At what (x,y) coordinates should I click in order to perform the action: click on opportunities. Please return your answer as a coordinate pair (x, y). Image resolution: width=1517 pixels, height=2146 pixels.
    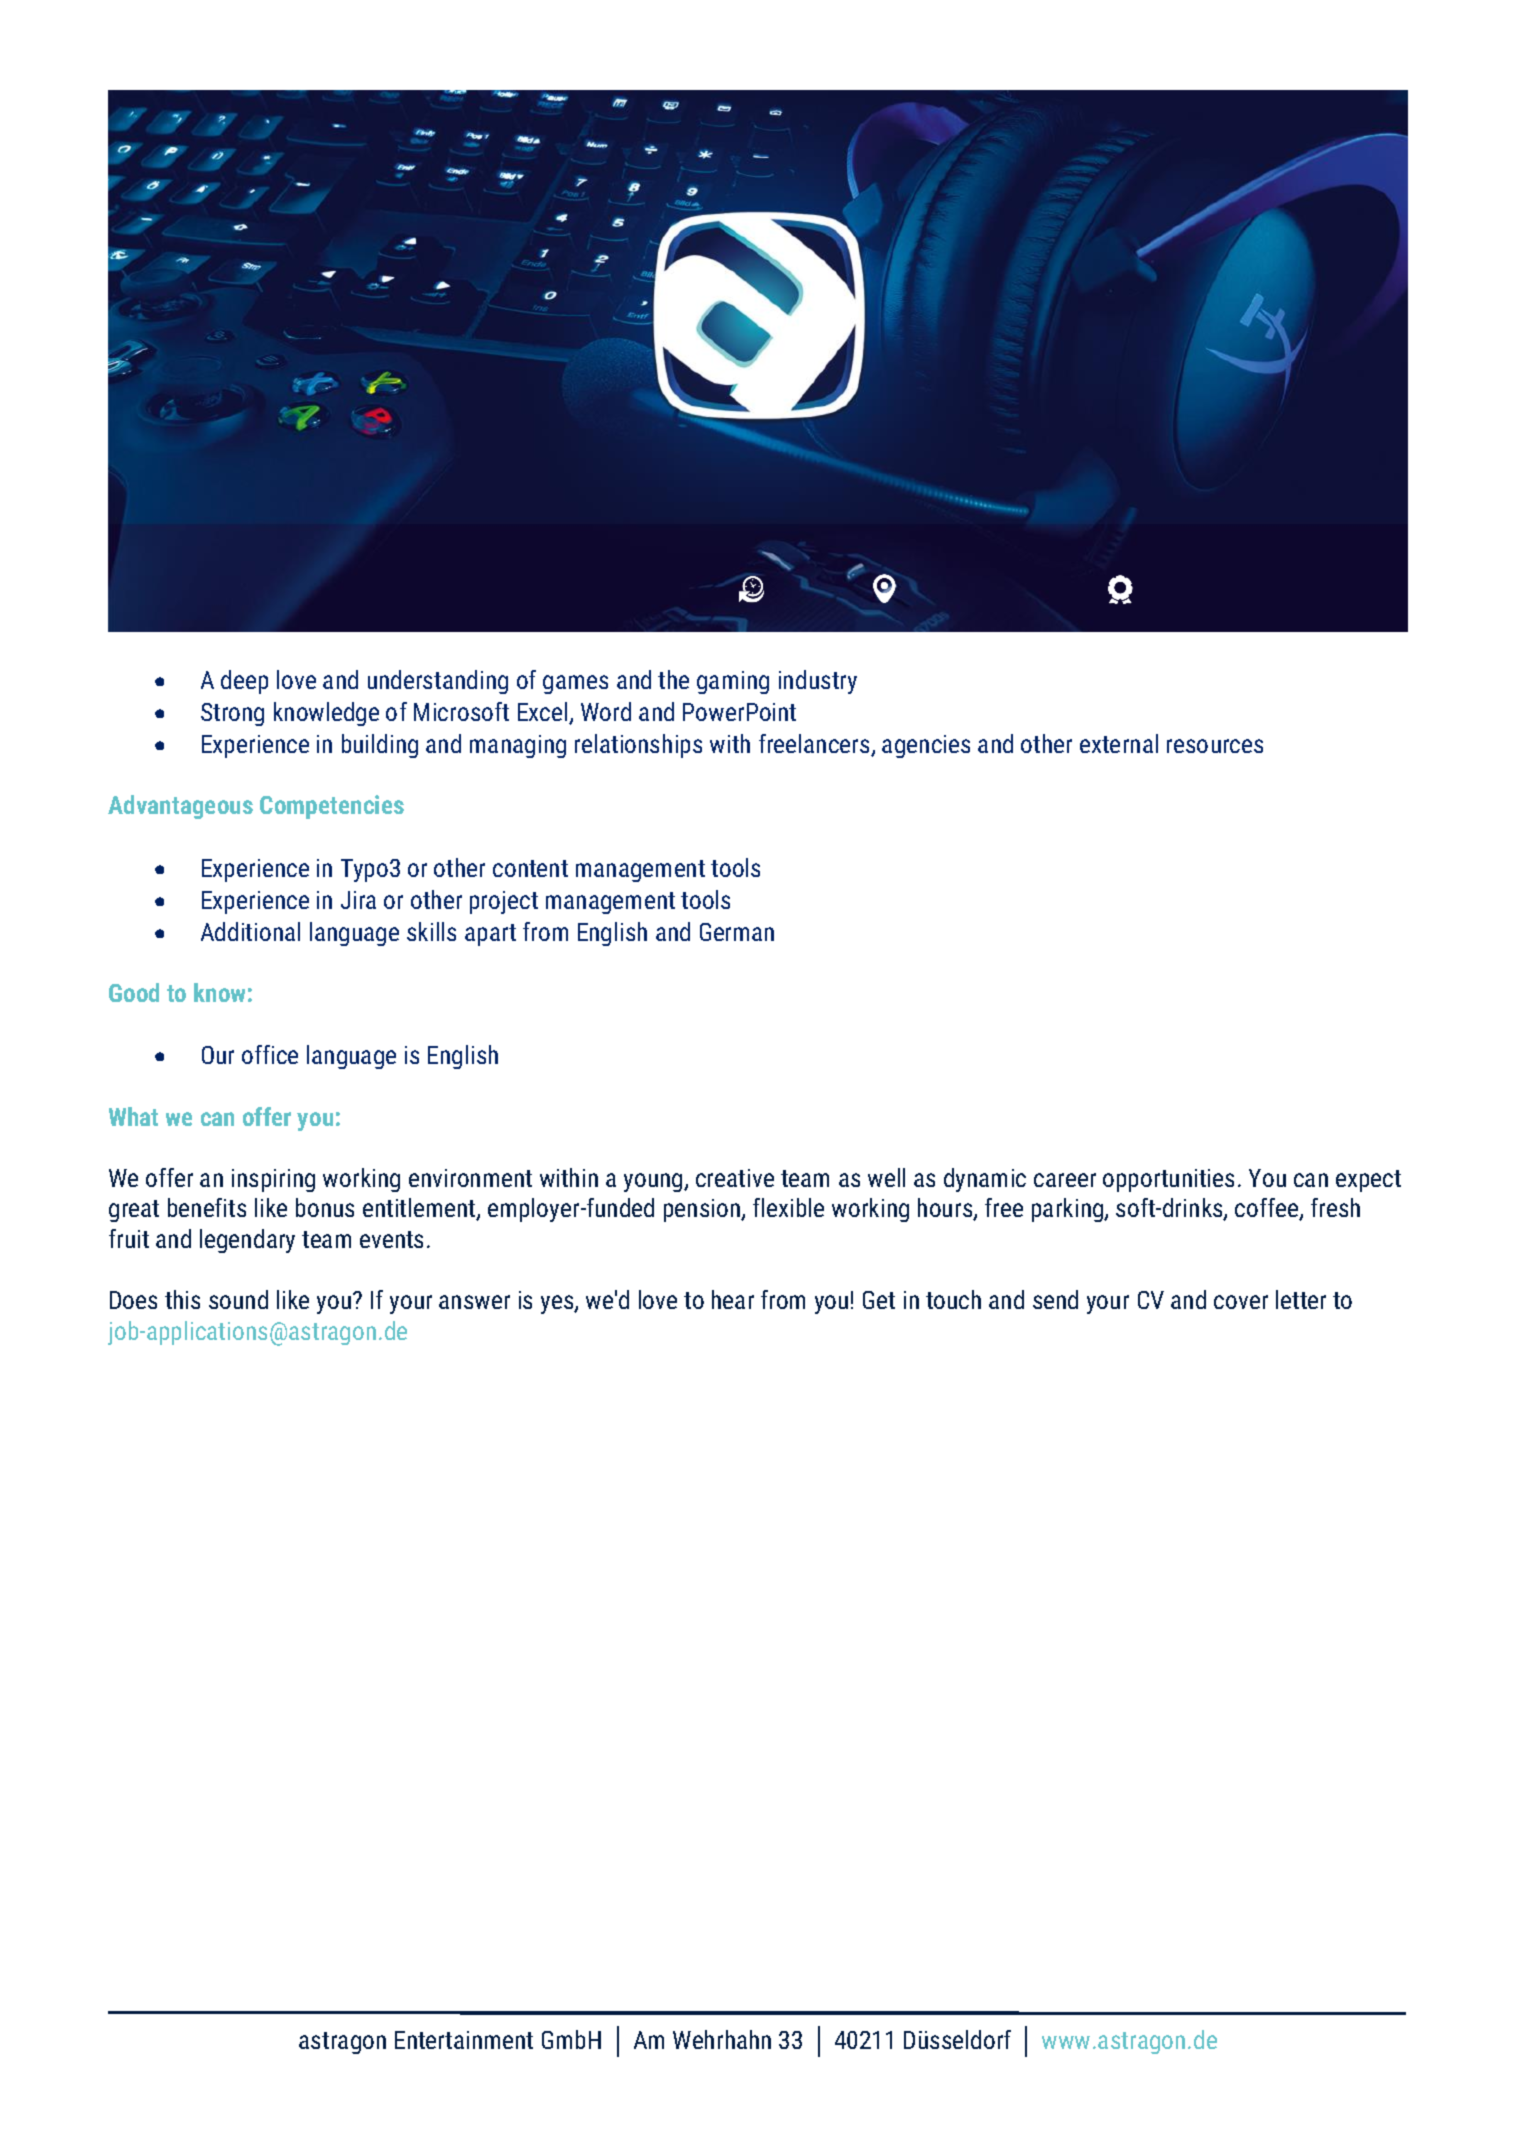
    Looking at the image, I should click on (1168, 1180).
